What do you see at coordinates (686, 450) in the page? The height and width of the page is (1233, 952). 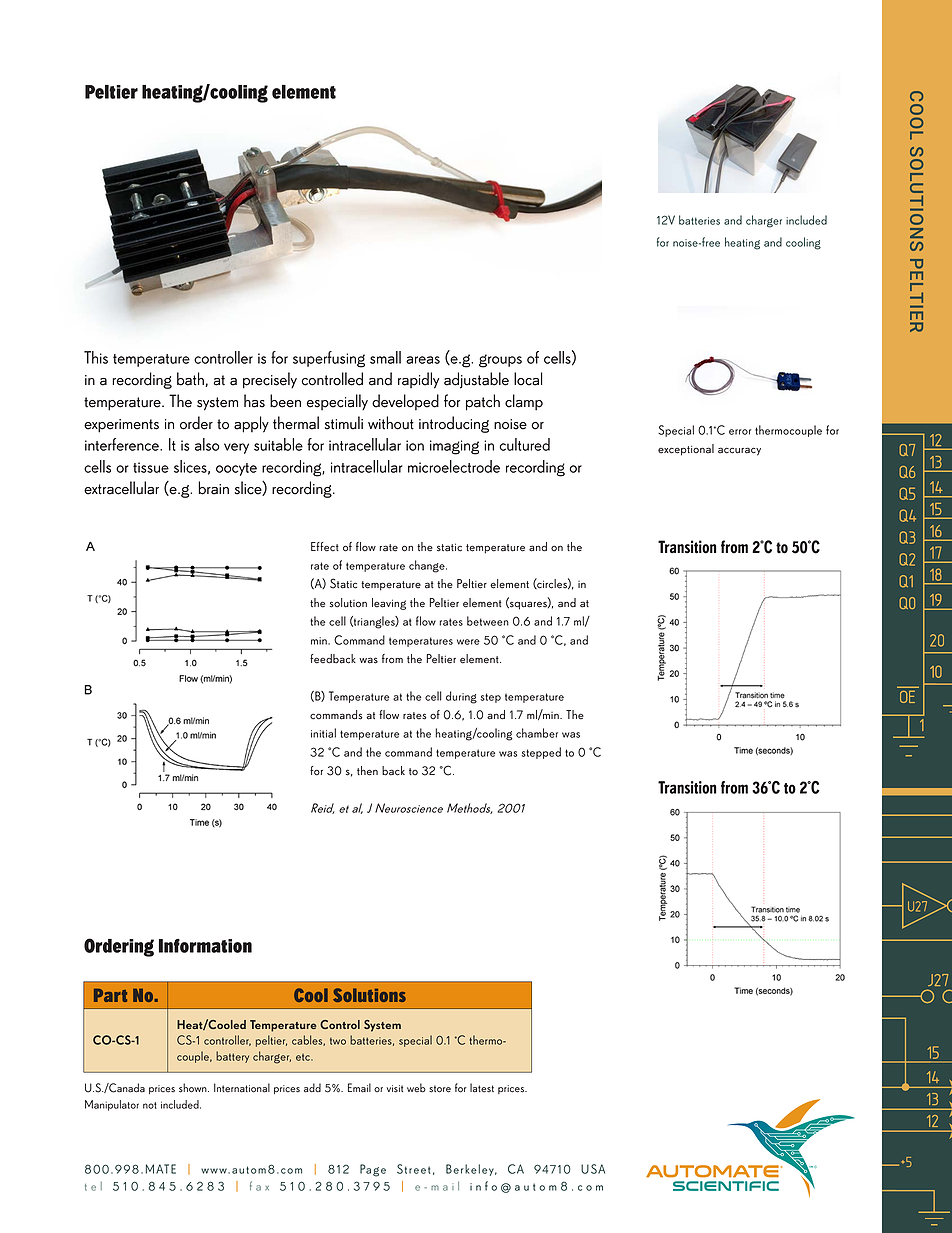 I see `exceptional` at bounding box center [686, 450].
